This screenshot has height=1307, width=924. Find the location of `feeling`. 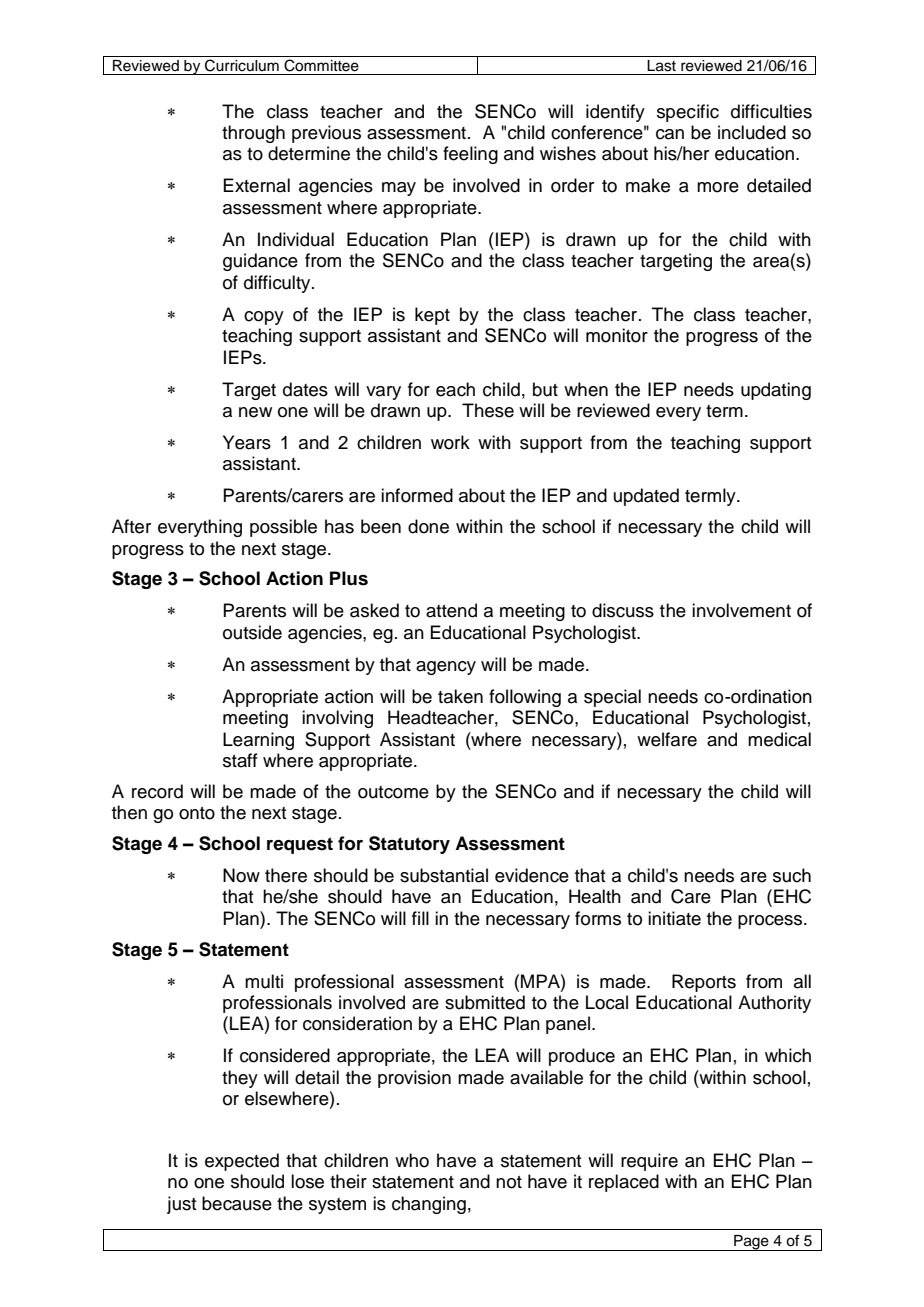

feeling is located at coordinates (470, 155).
